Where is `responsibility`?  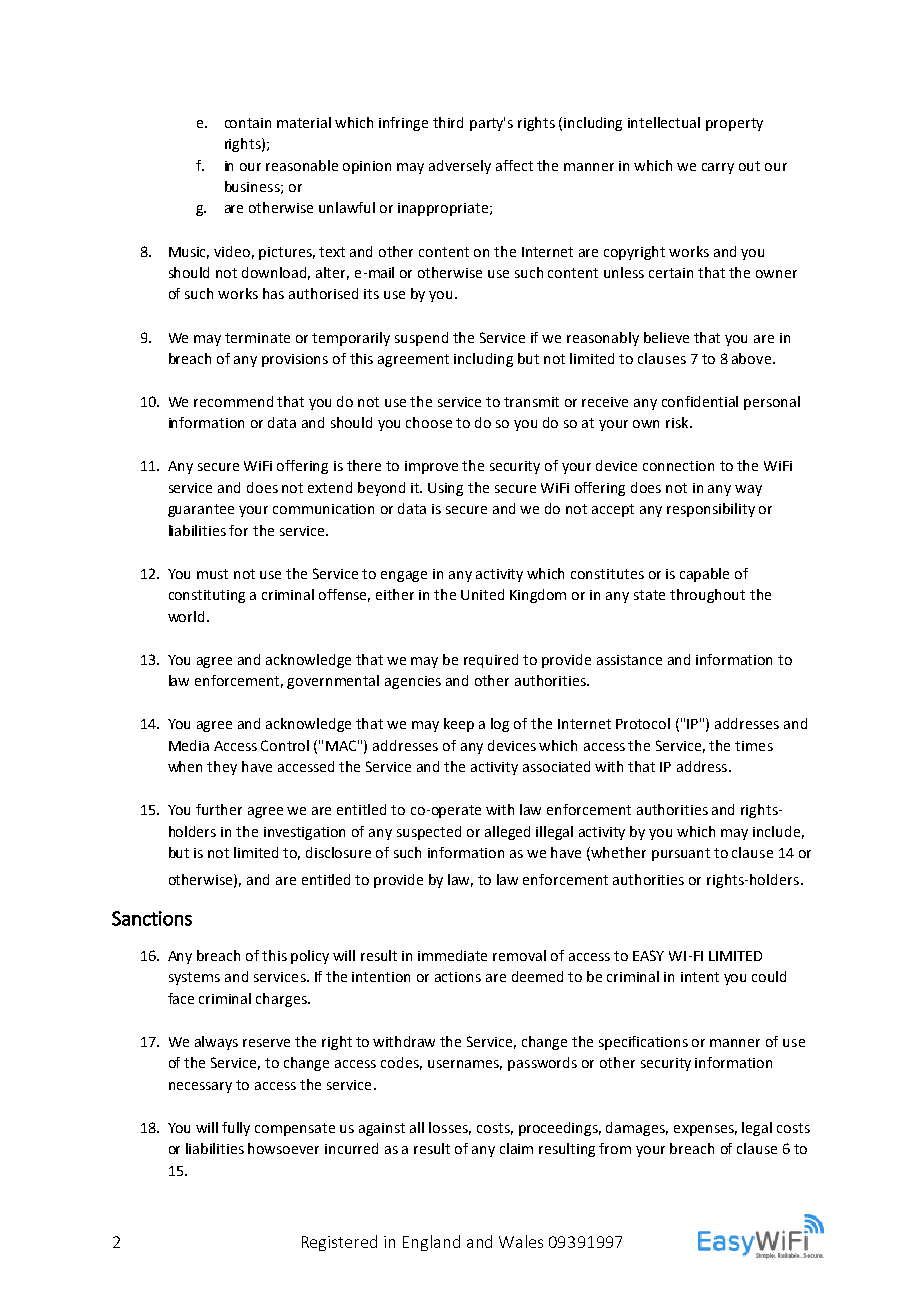
responsibility is located at coordinates (711, 510).
